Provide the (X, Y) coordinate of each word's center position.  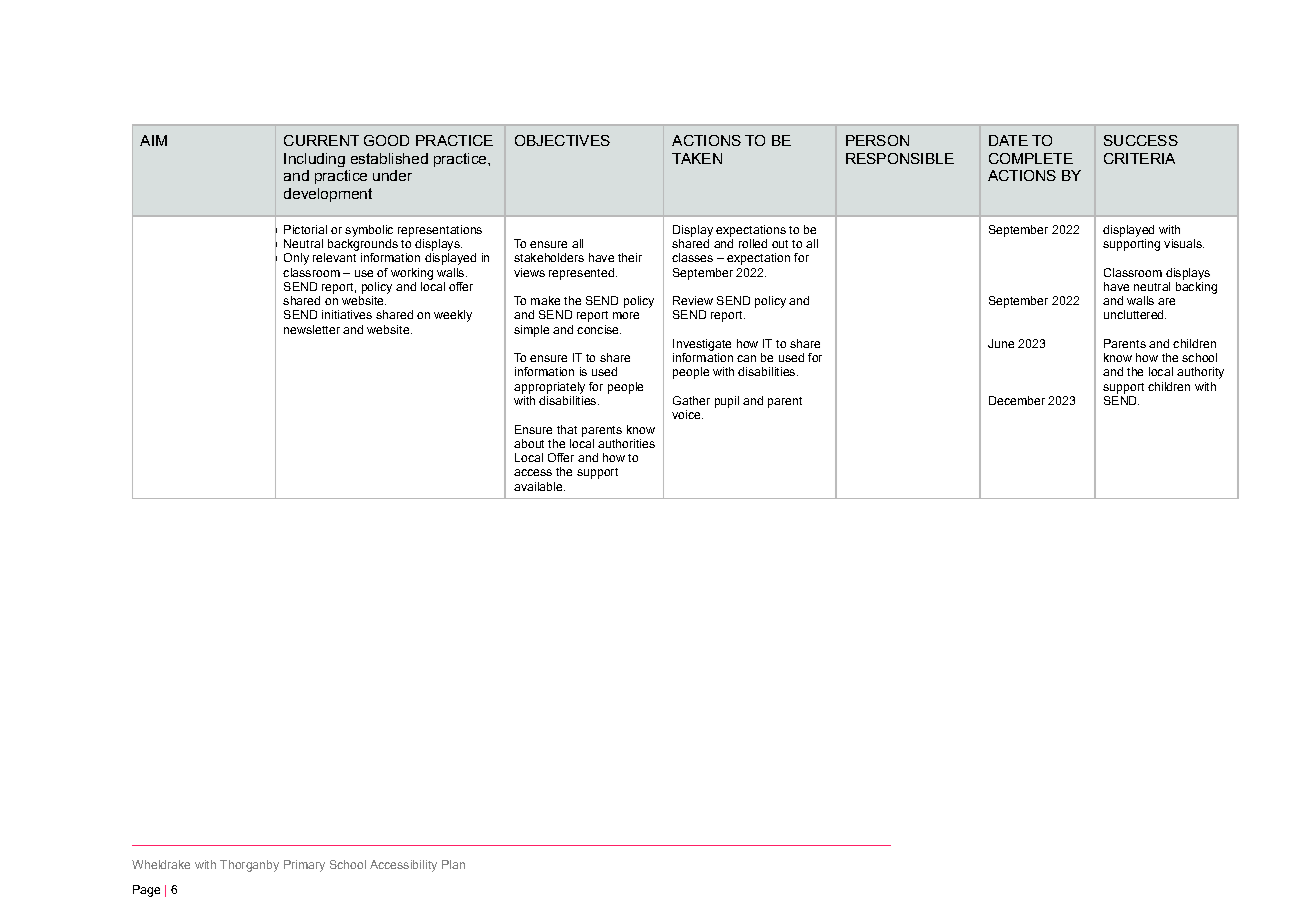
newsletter (312, 329)
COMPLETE (1031, 158)
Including (314, 160)
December (1017, 400)
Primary (304, 866)
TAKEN (697, 158)
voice (687, 414)
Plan (453, 864)
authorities (626, 443)
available (539, 486)
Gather (691, 400)
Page (146, 891)
